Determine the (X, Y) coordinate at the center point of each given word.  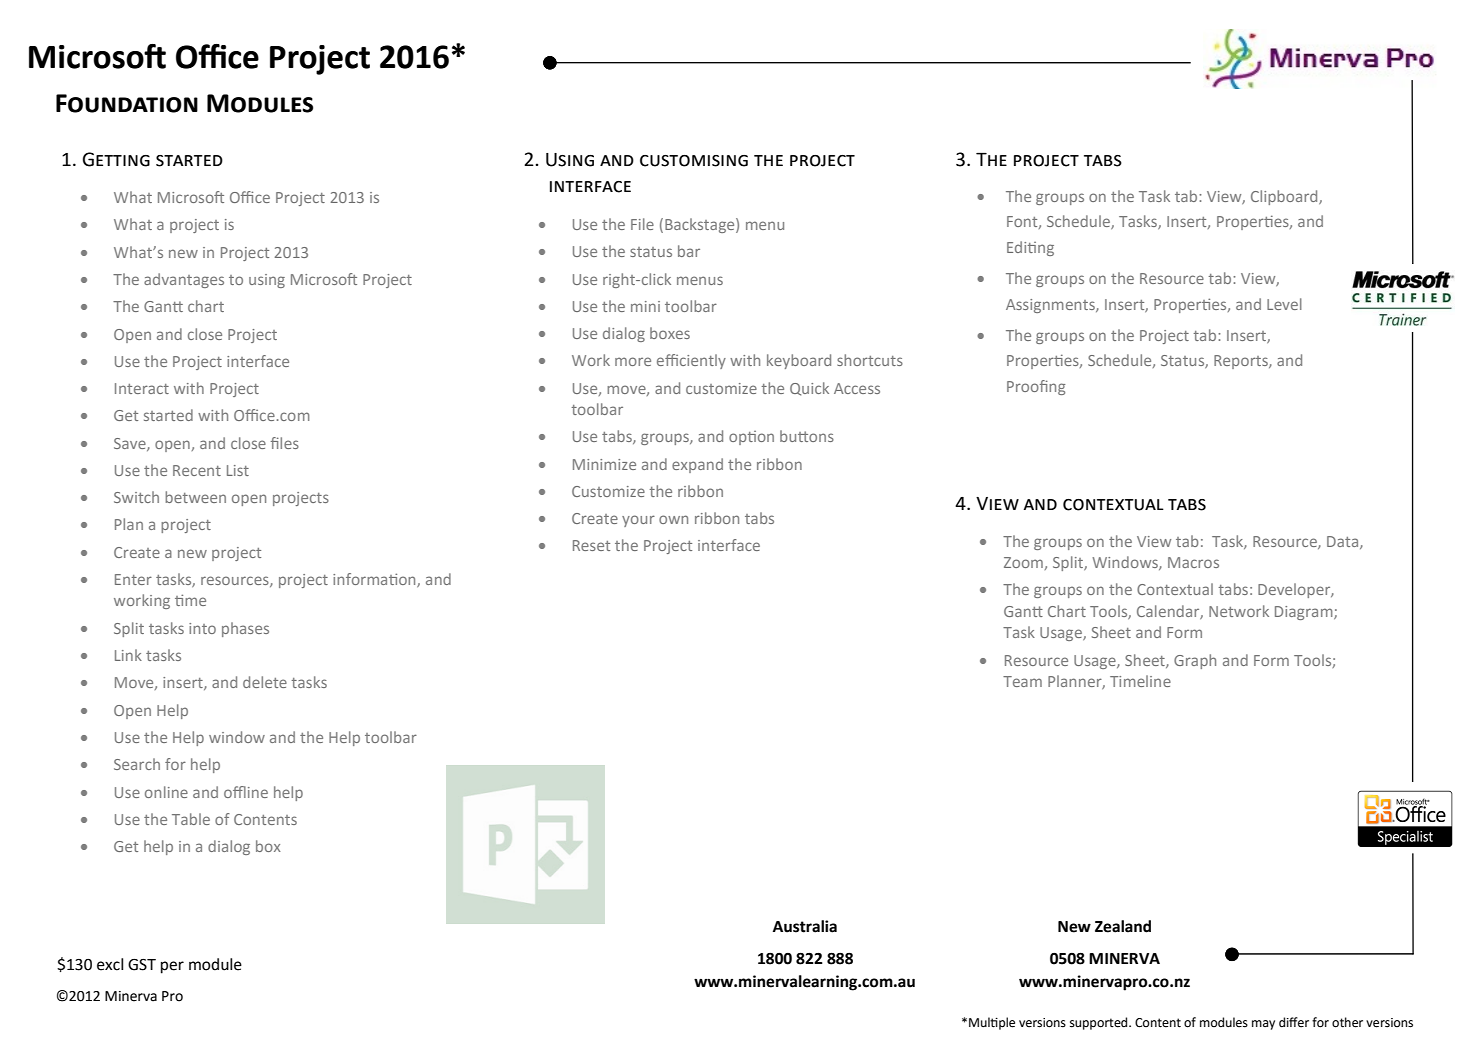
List (238, 470)
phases (245, 629)
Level (1284, 304)
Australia (805, 926)
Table (191, 819)
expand (697, 465)
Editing (1030, 248)
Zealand (1123, 926)
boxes (670, 333)
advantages (184, 280)
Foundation (127, 103)
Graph (1195, 661)
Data (1344, 542)
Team (1022, 681)
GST (142, 965)
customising (694, 161)
